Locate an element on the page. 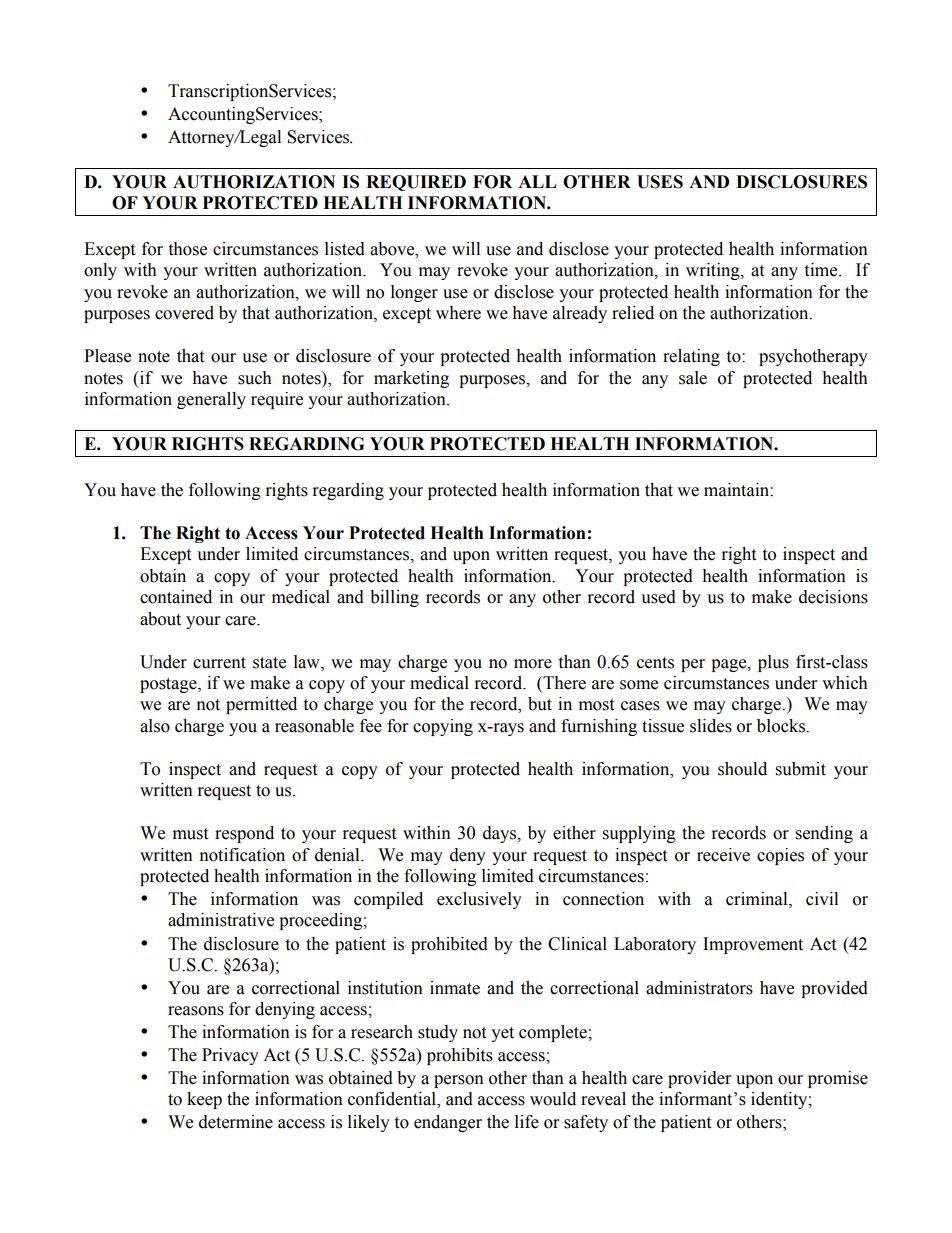 This page has width=952, height=1233. keep is located at coordinates (204, 1100).
